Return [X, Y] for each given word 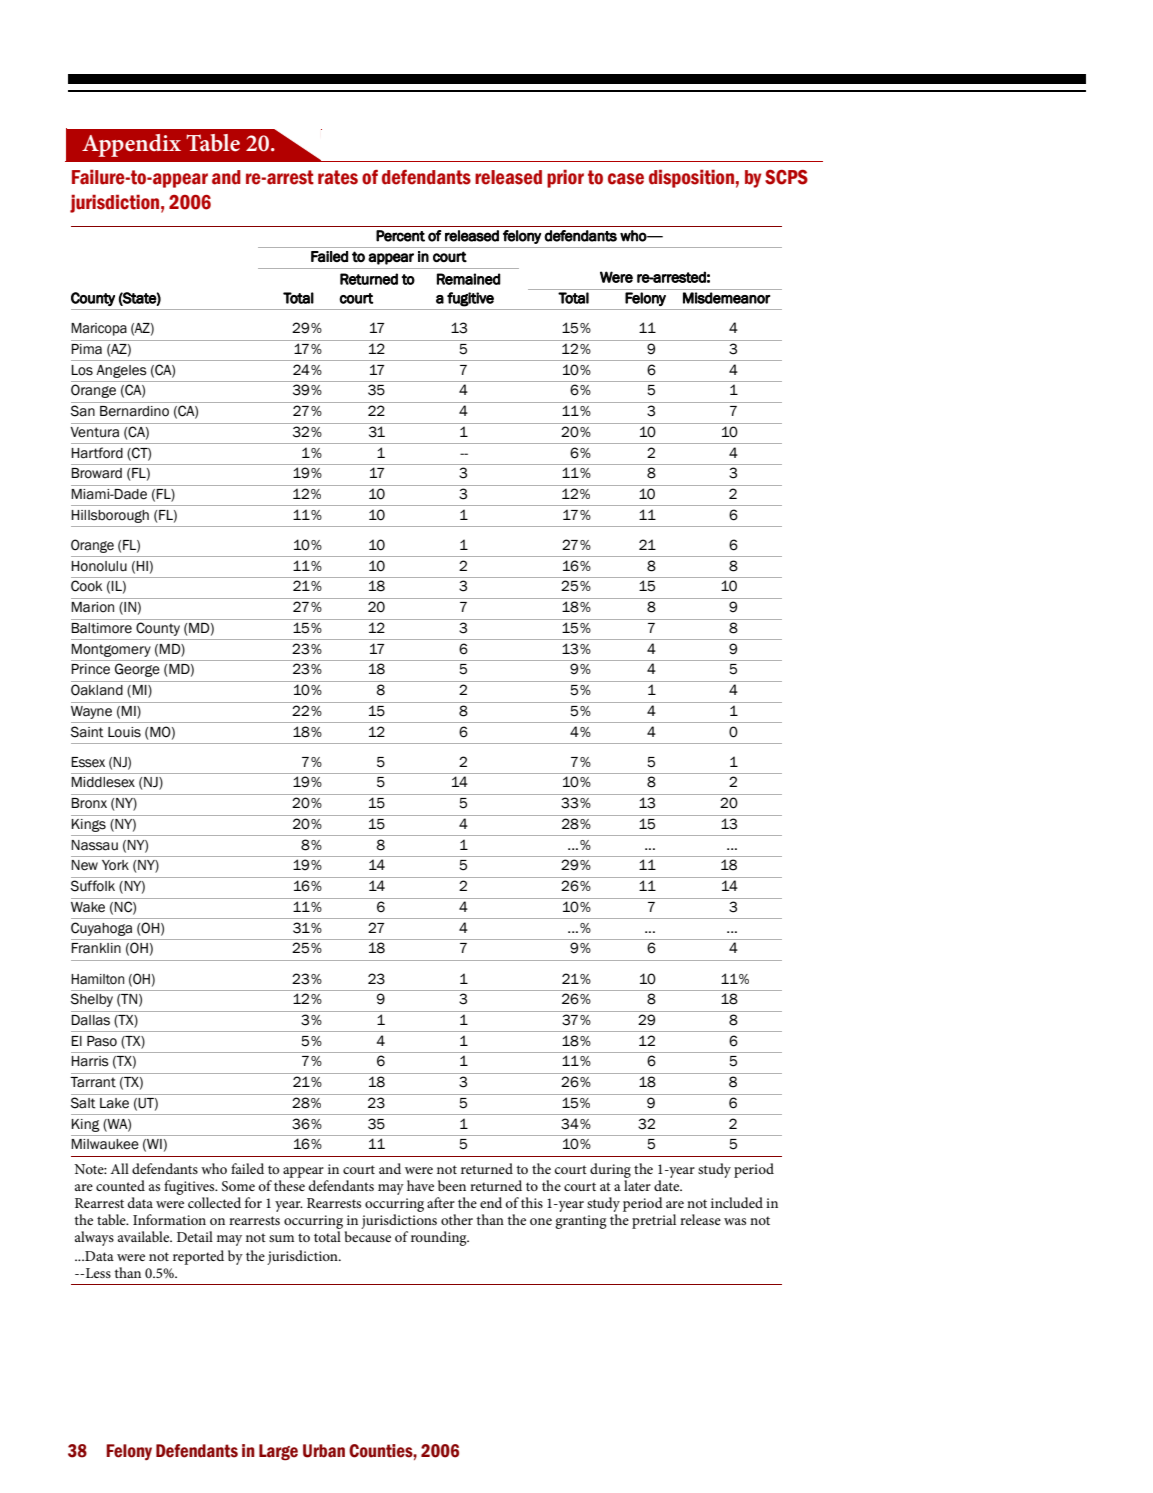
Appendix [131, 145]
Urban [324, 1451]
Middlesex [103, 782]
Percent [400, 236]
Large [278, 1452]
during [610, 1170]
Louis [124, 732]
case [626, 179]
